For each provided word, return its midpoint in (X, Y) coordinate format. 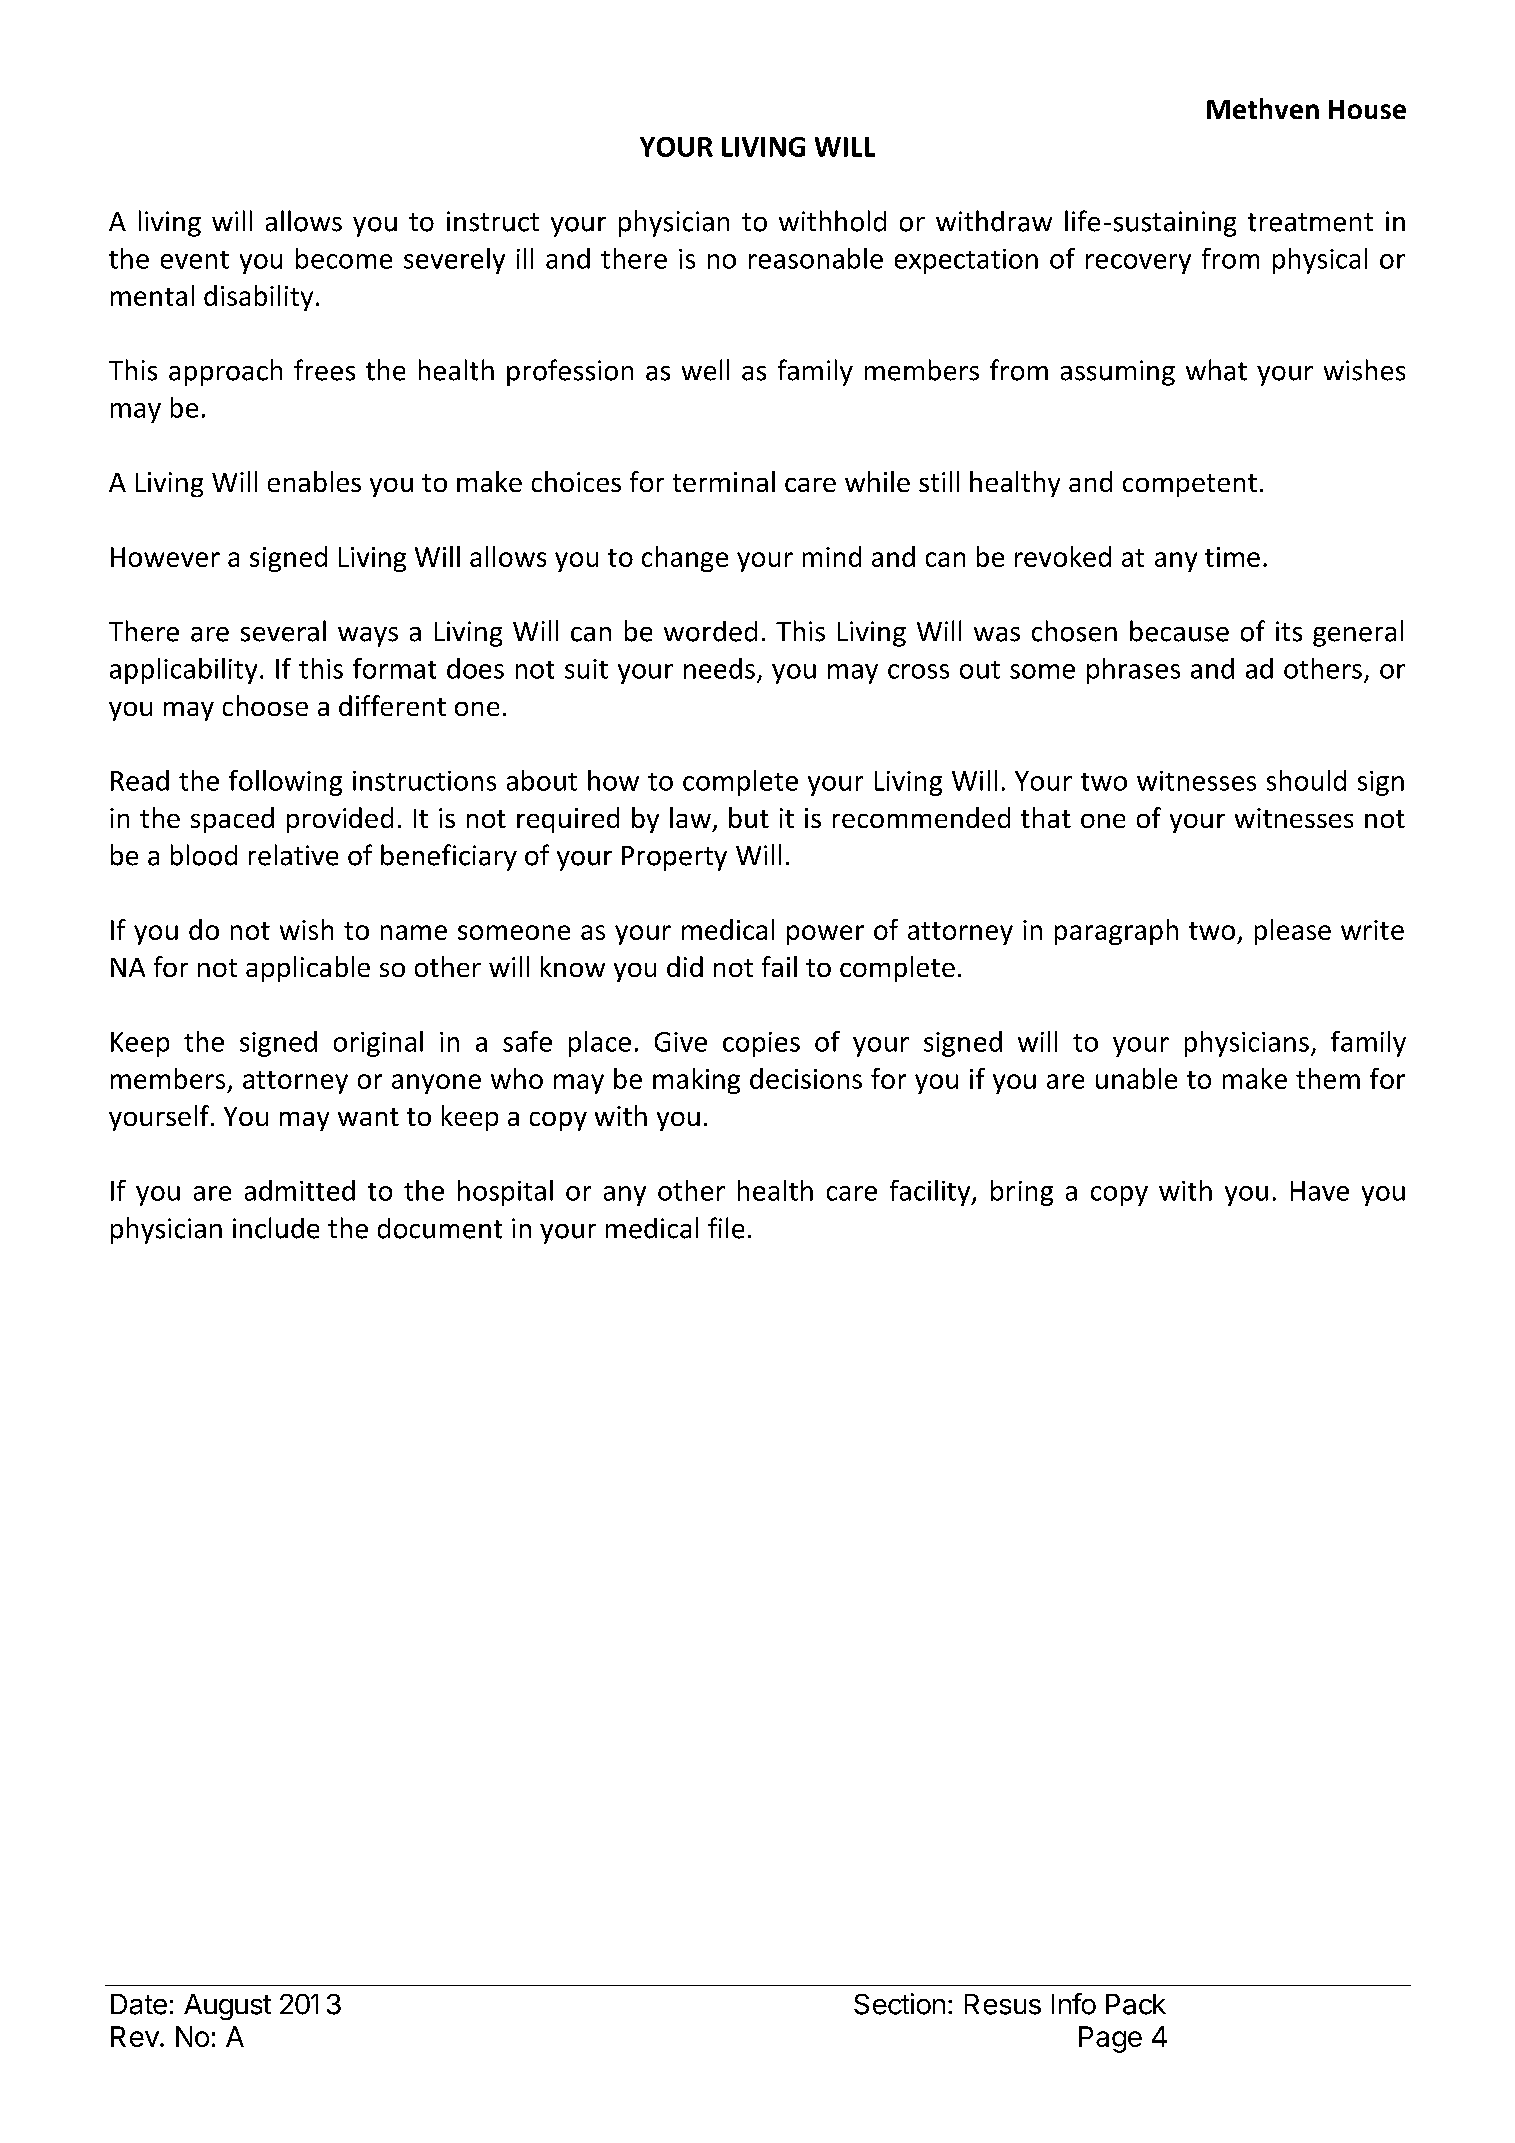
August (227, 2007)
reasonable (816, 258)
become (344, 258)
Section (899, 2004)
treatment (1310, 222)
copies (761, 1044)
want (368, 1117)
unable (1136, 1078)
